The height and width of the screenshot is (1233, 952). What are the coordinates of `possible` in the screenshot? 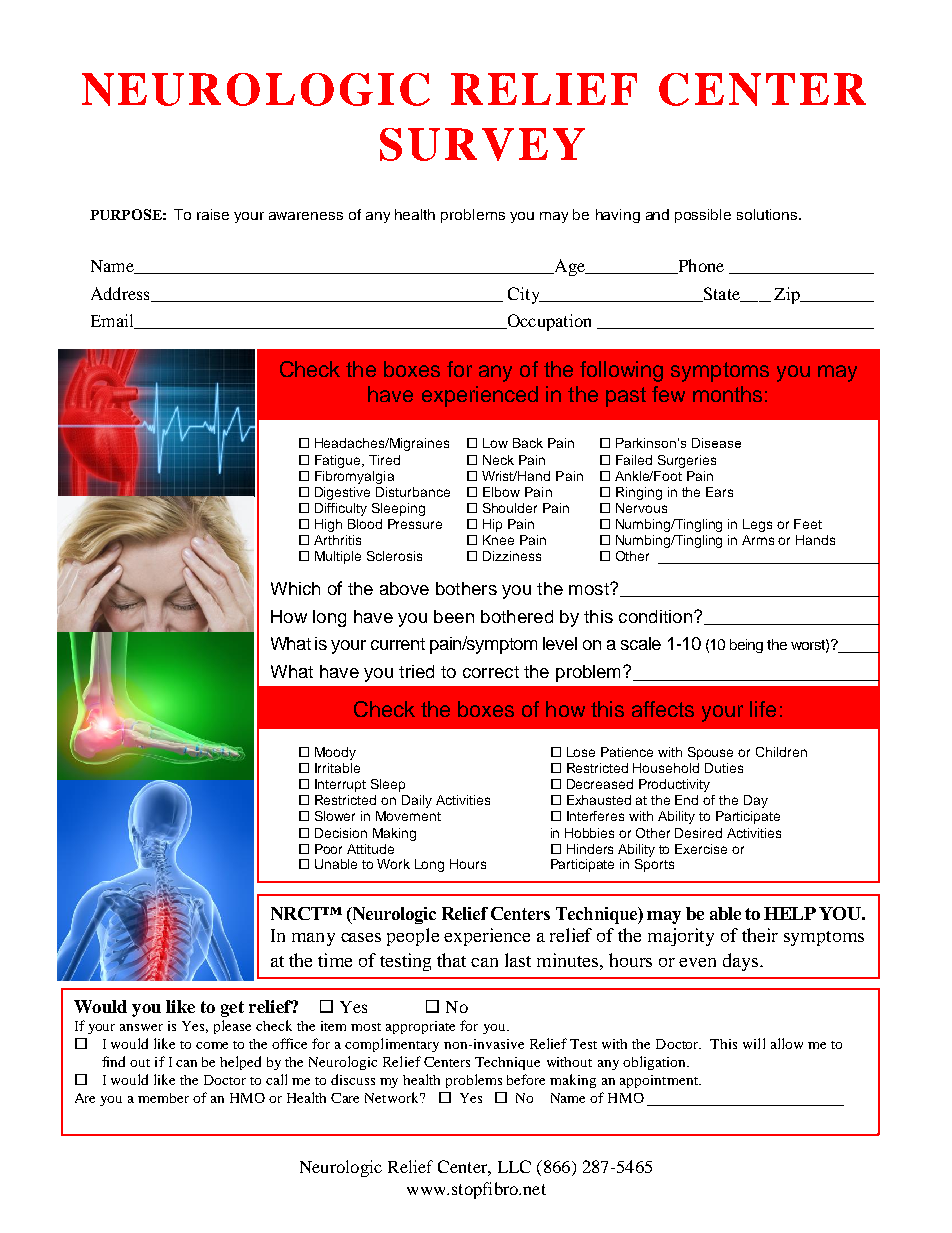 It's located at (703, 216).
